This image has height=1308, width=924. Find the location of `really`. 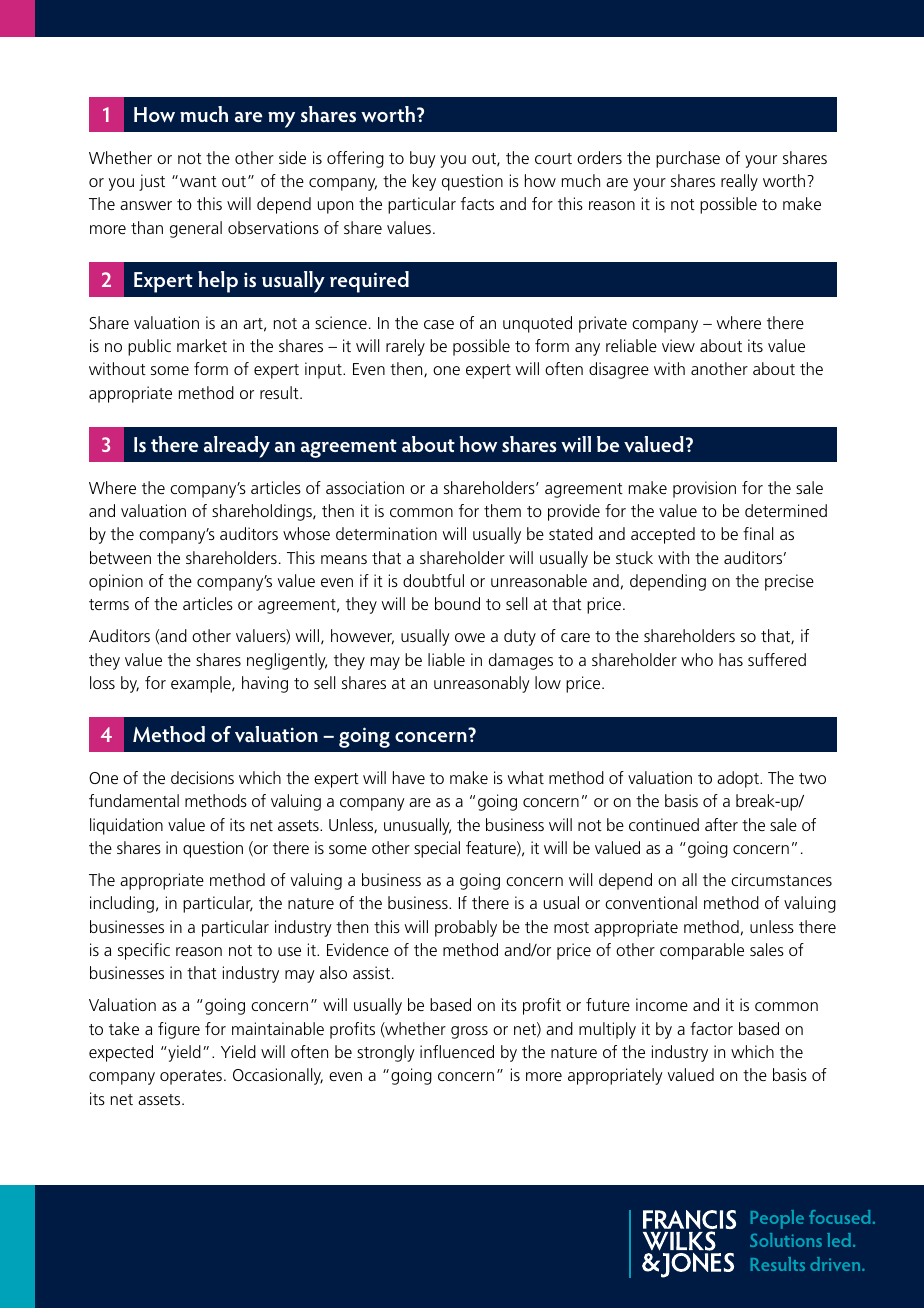

really is located at coordinates (739, 182).
